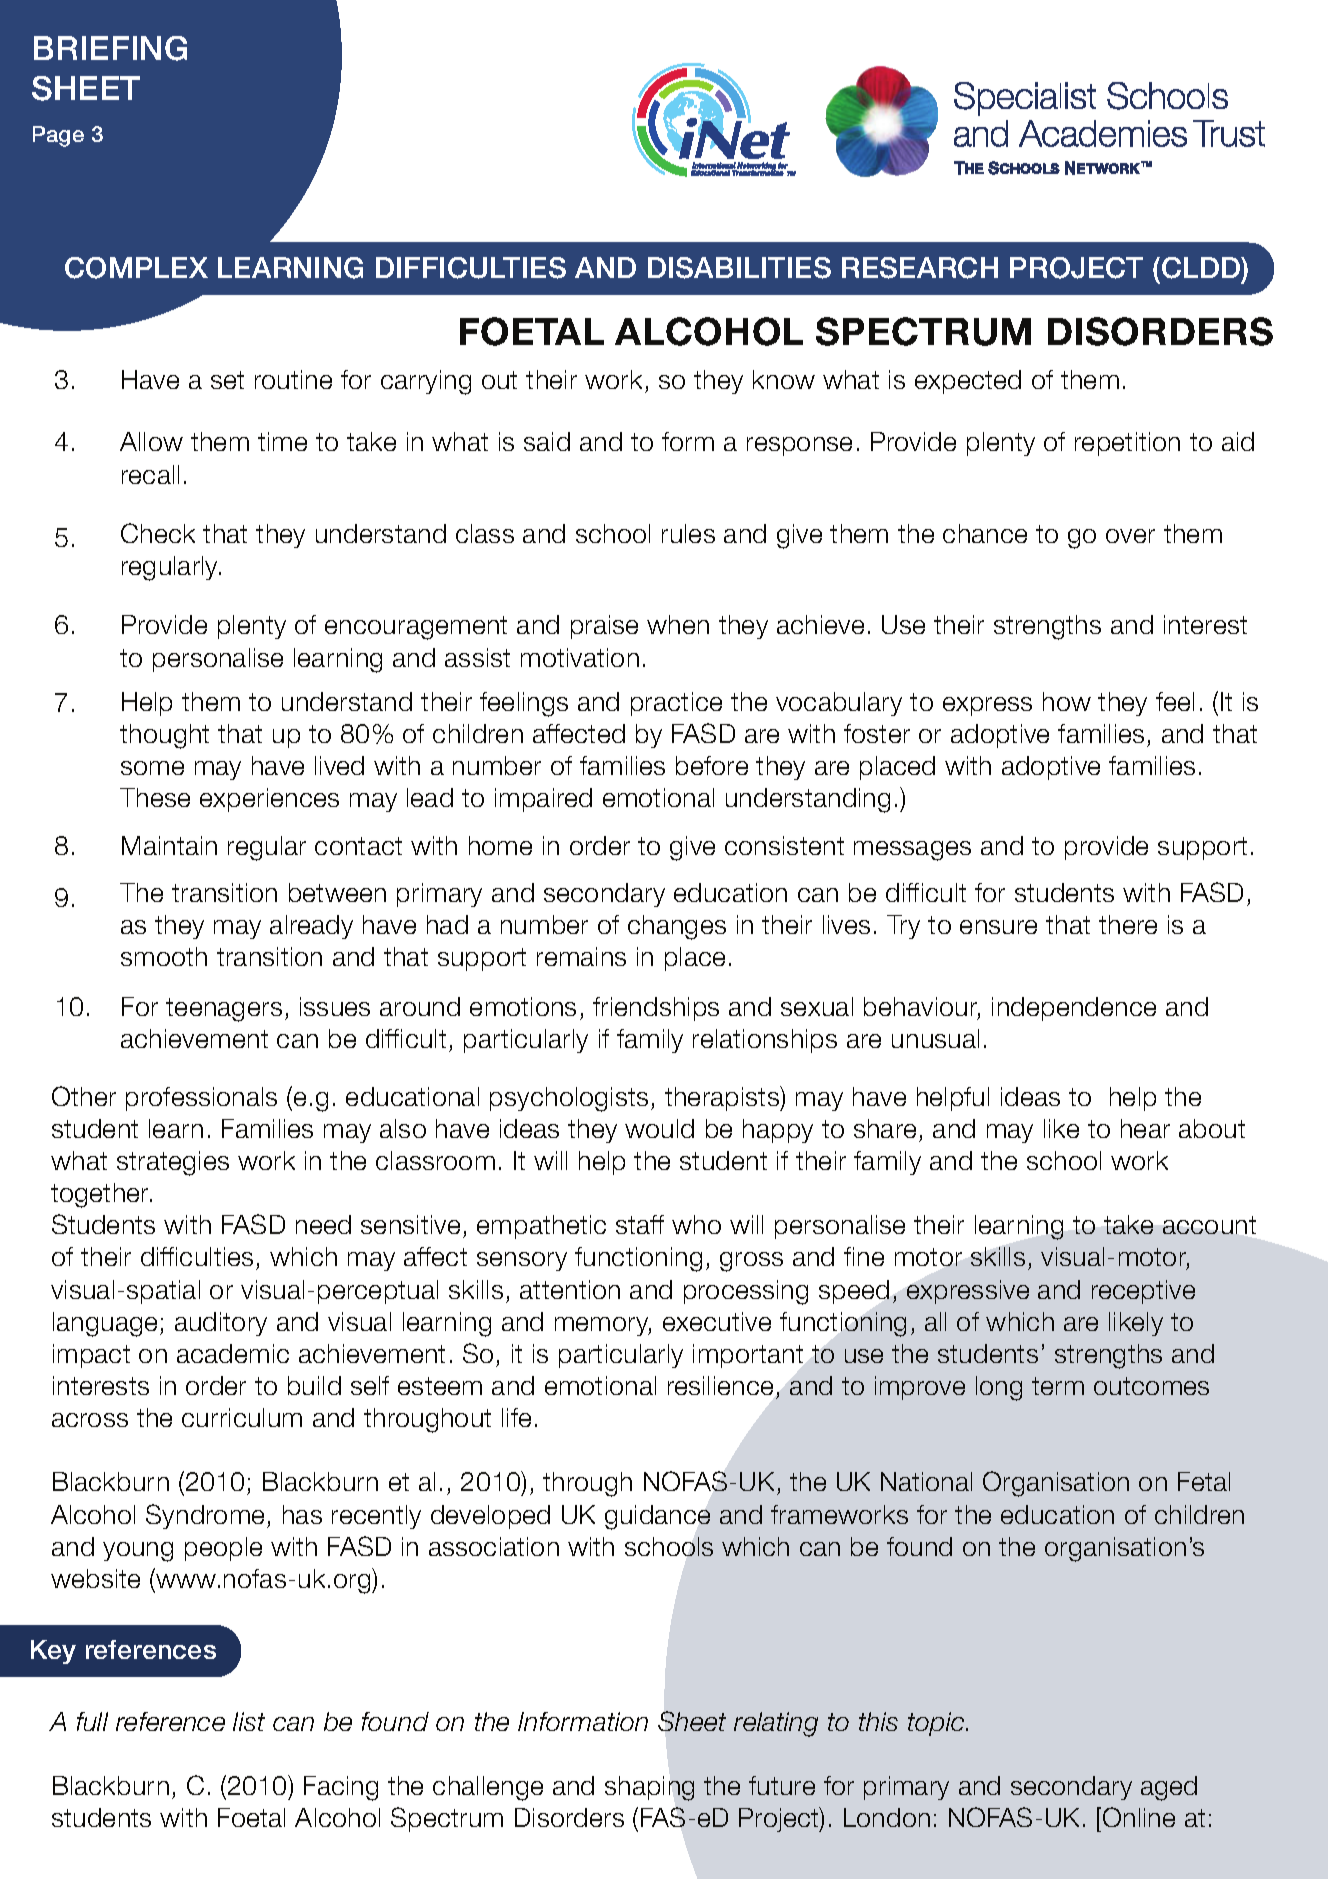  Describe the element at coordinates (920, 268) in the document. I see `RESEARCH` at that location.
